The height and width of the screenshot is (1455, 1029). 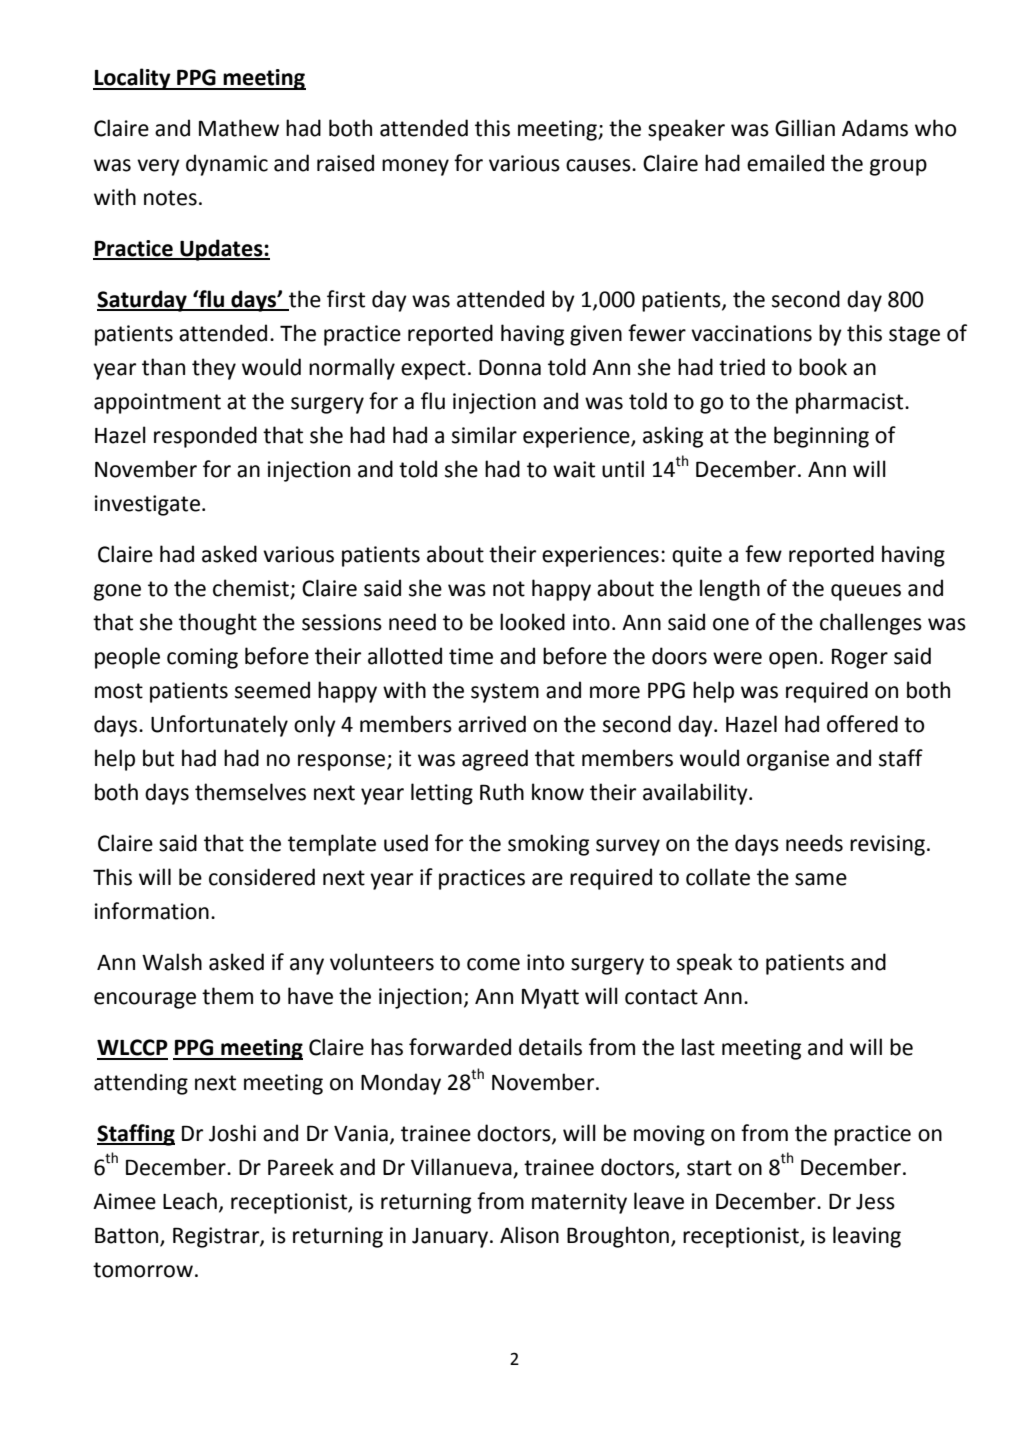 I want to click on causes, so click(x=599, y=165).
